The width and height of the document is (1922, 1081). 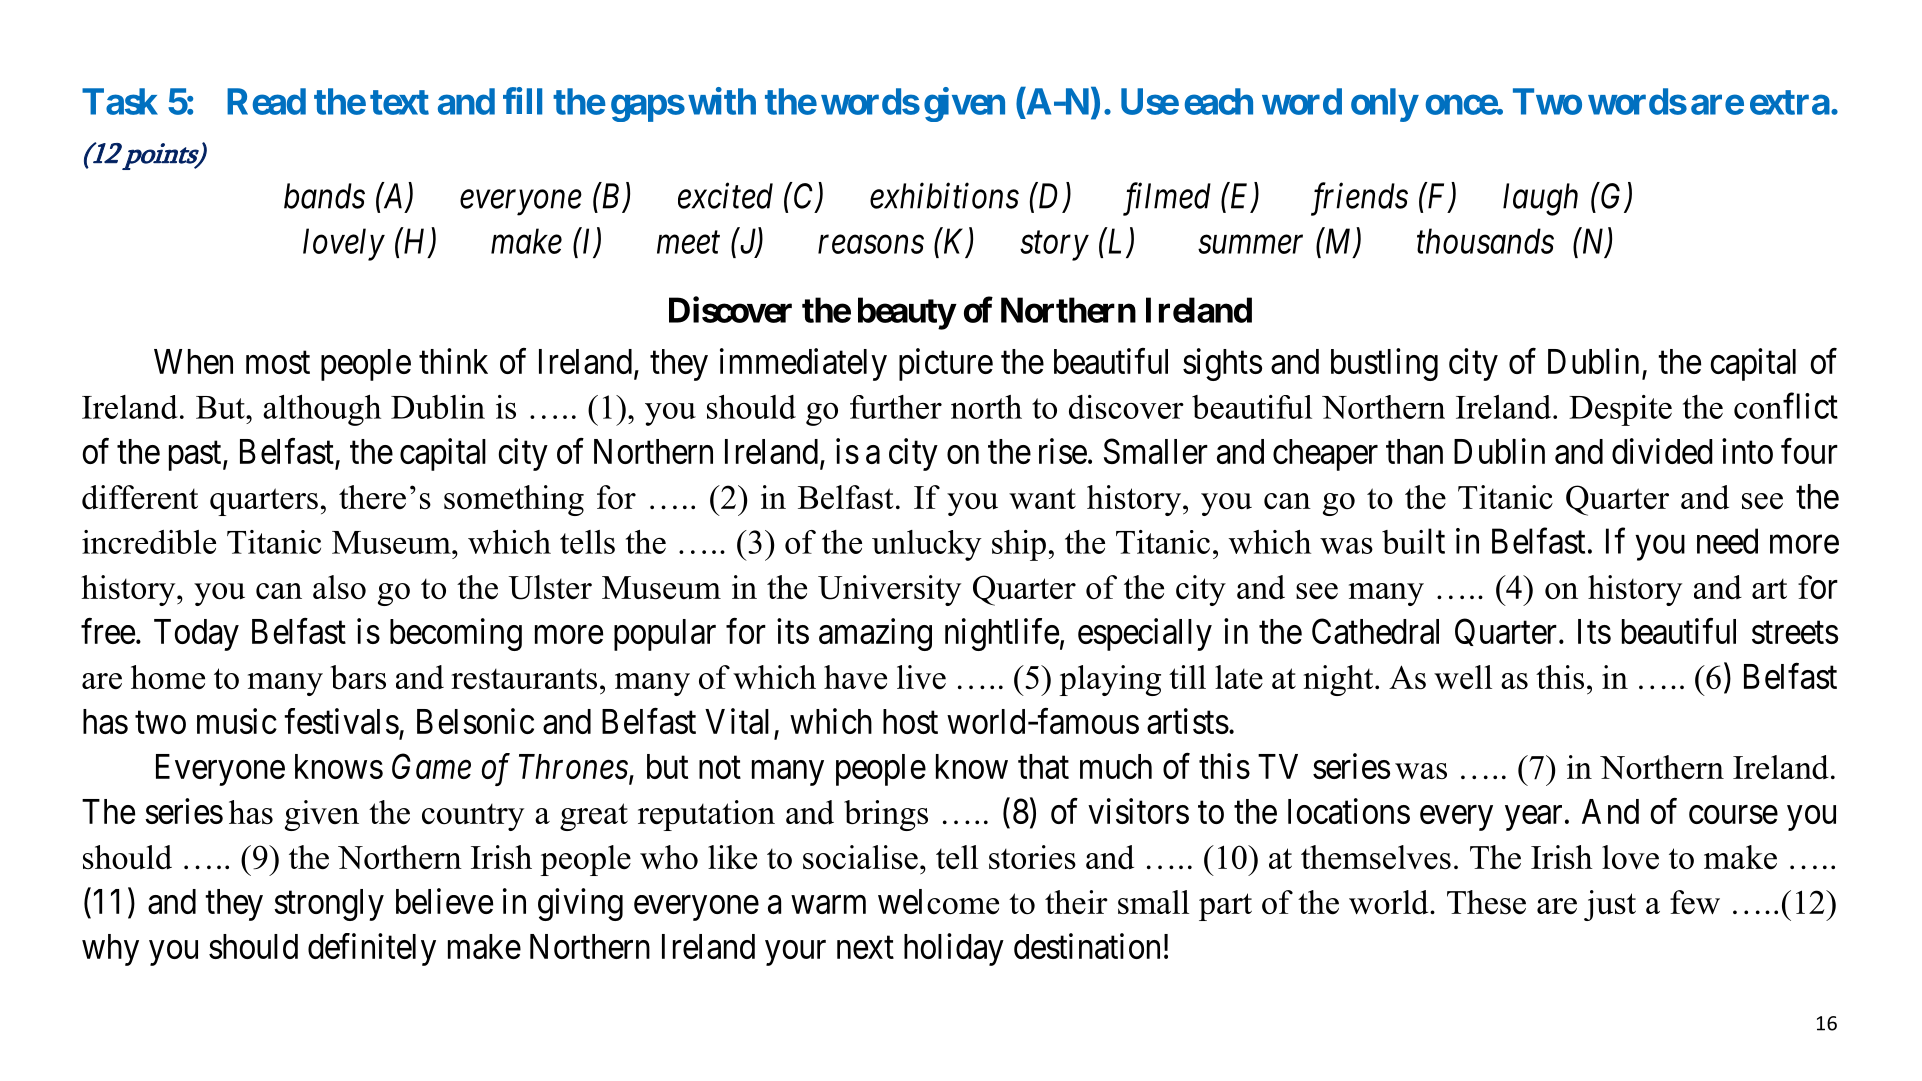 I want to click on extra, so click(x=1790, y=102).
